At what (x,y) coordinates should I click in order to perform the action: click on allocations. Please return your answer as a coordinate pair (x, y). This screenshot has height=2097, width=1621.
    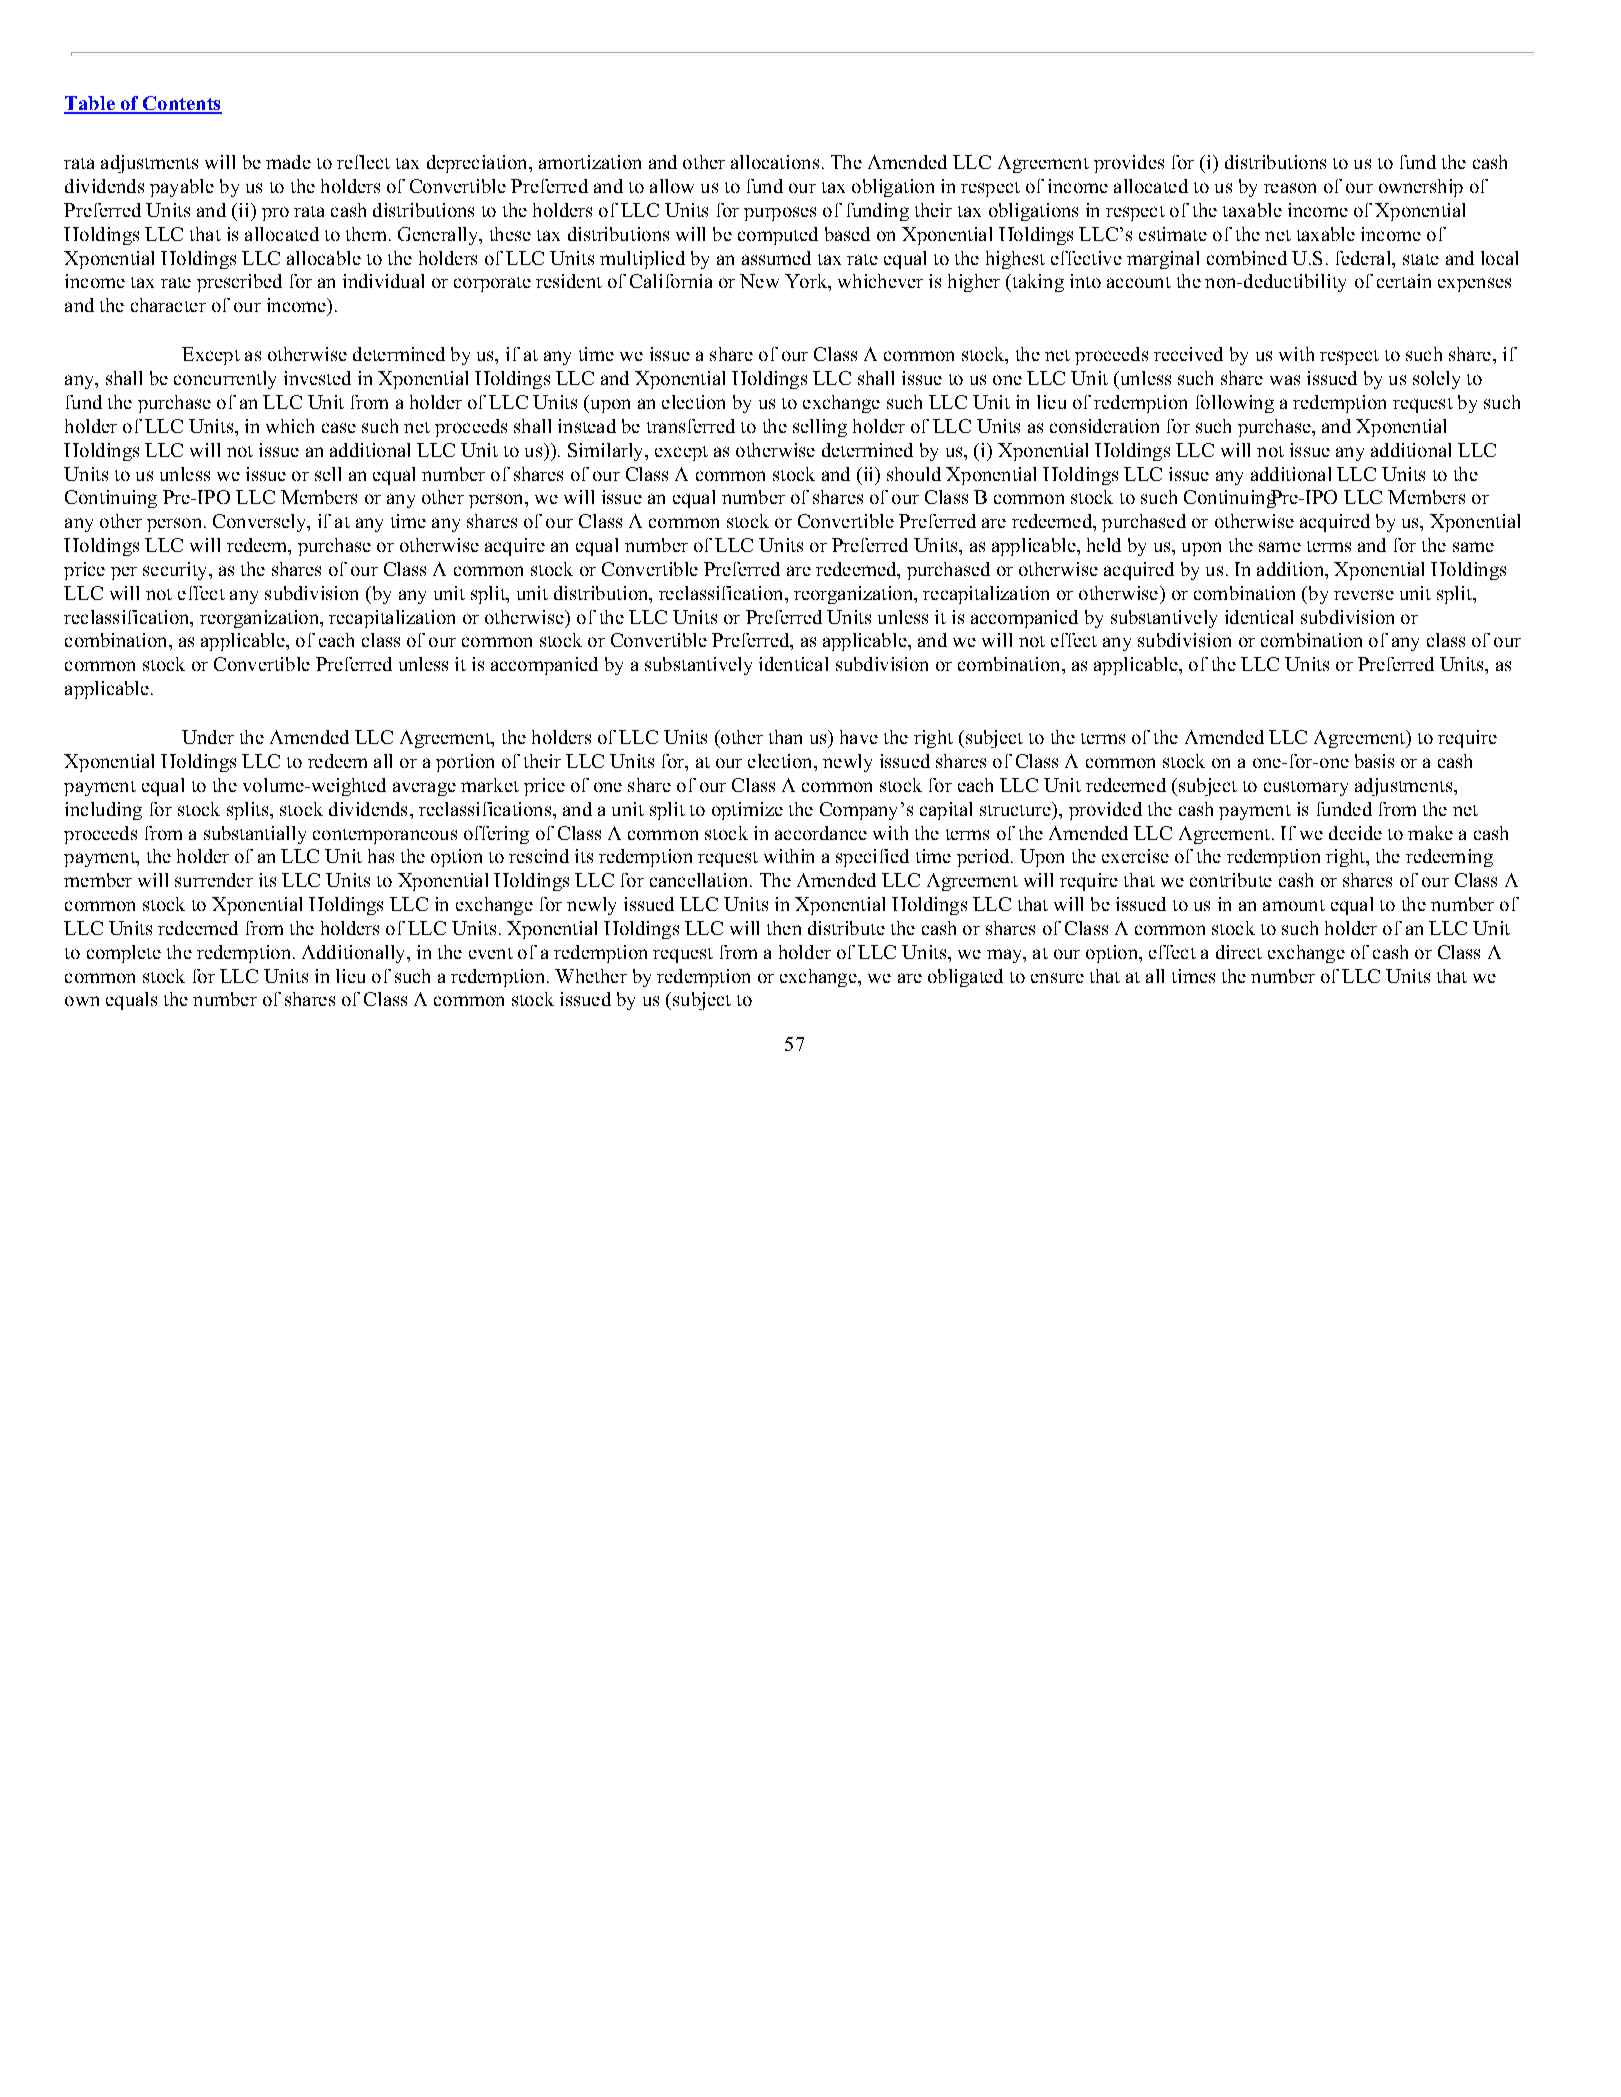
    Looking at the image, I should click on (775, 162).
